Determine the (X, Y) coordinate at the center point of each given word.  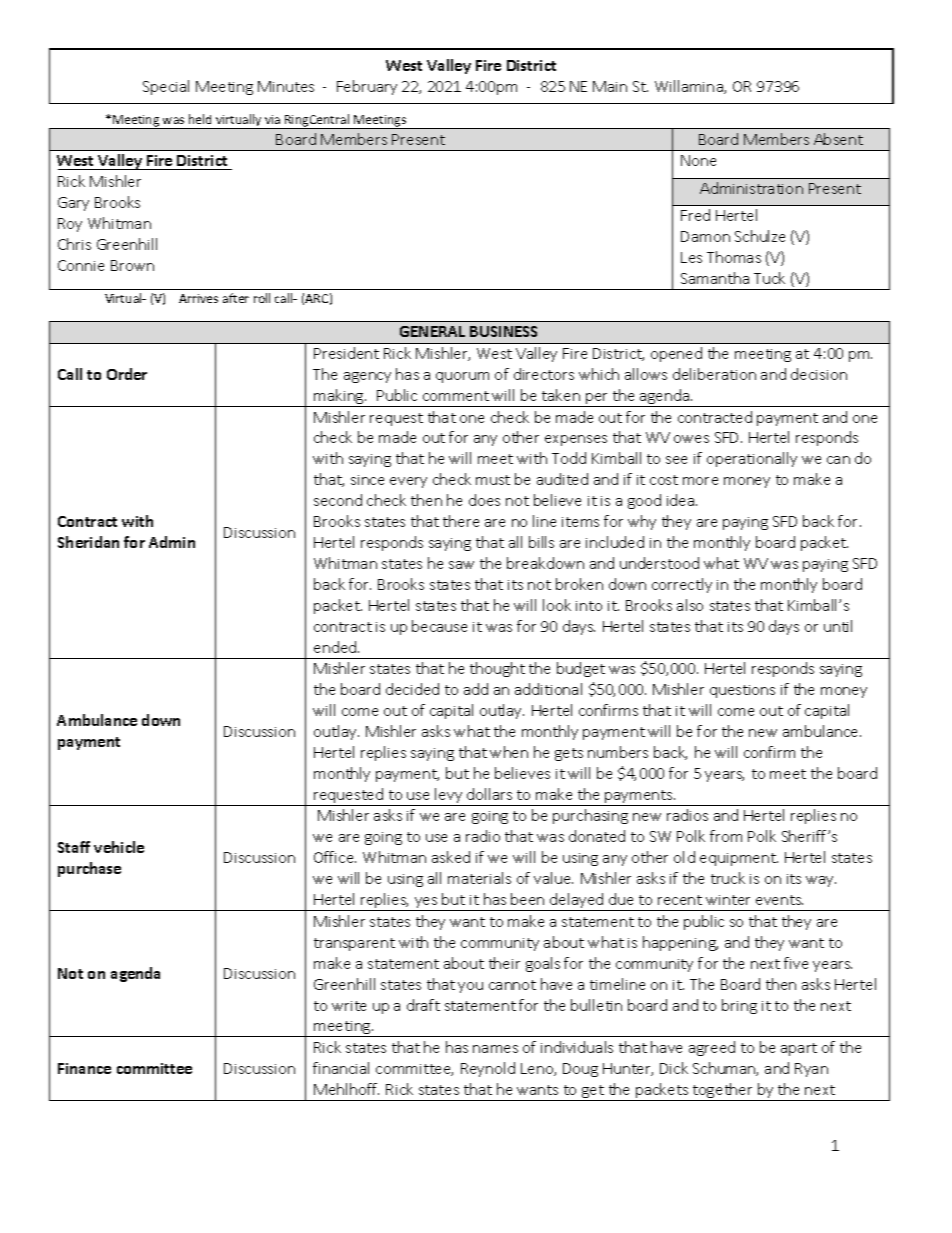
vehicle (119, 847)
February (367, 87)
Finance (84, 1068)
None (698, 160)
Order (127, 374)
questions (742, 691)
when (509, 752)
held (200, 119)
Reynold (488, 1069)
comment (456, 396)
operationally (752, 459)
